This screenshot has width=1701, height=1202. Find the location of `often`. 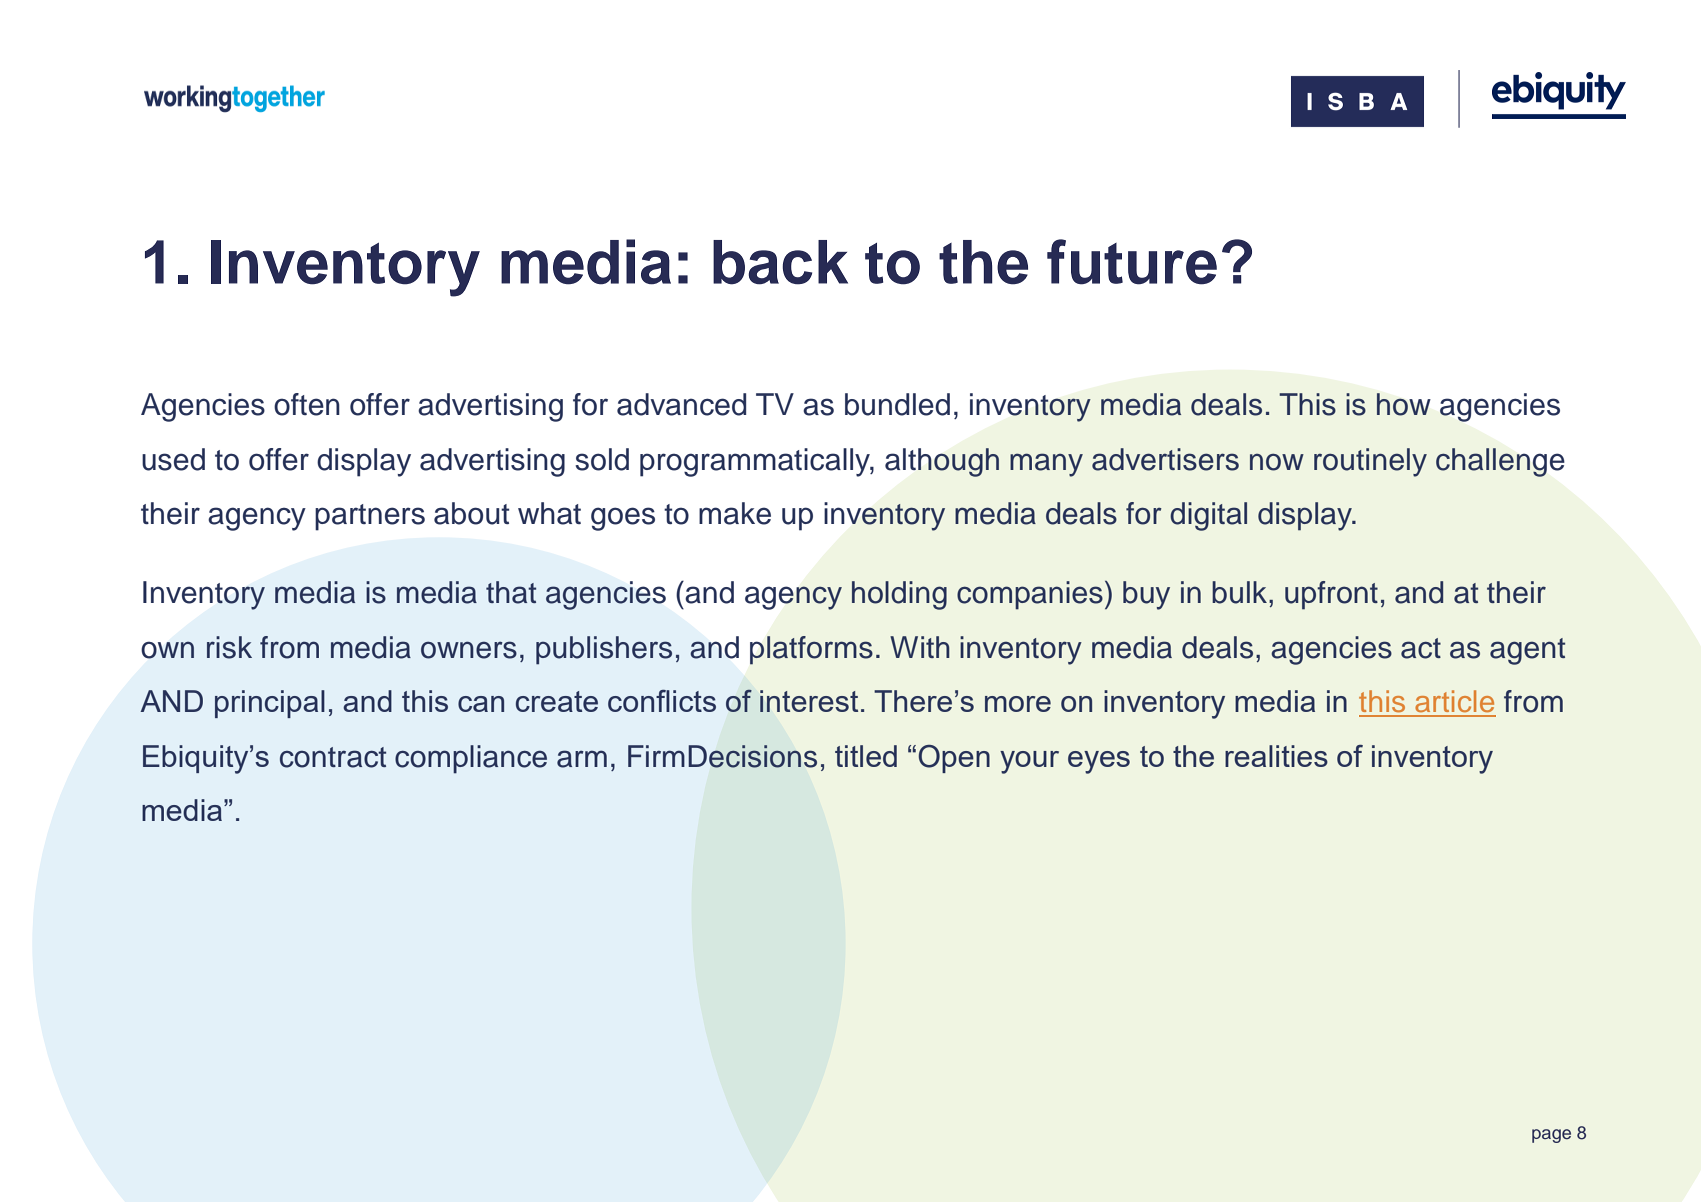

often is located at coordinates (307, 404).
